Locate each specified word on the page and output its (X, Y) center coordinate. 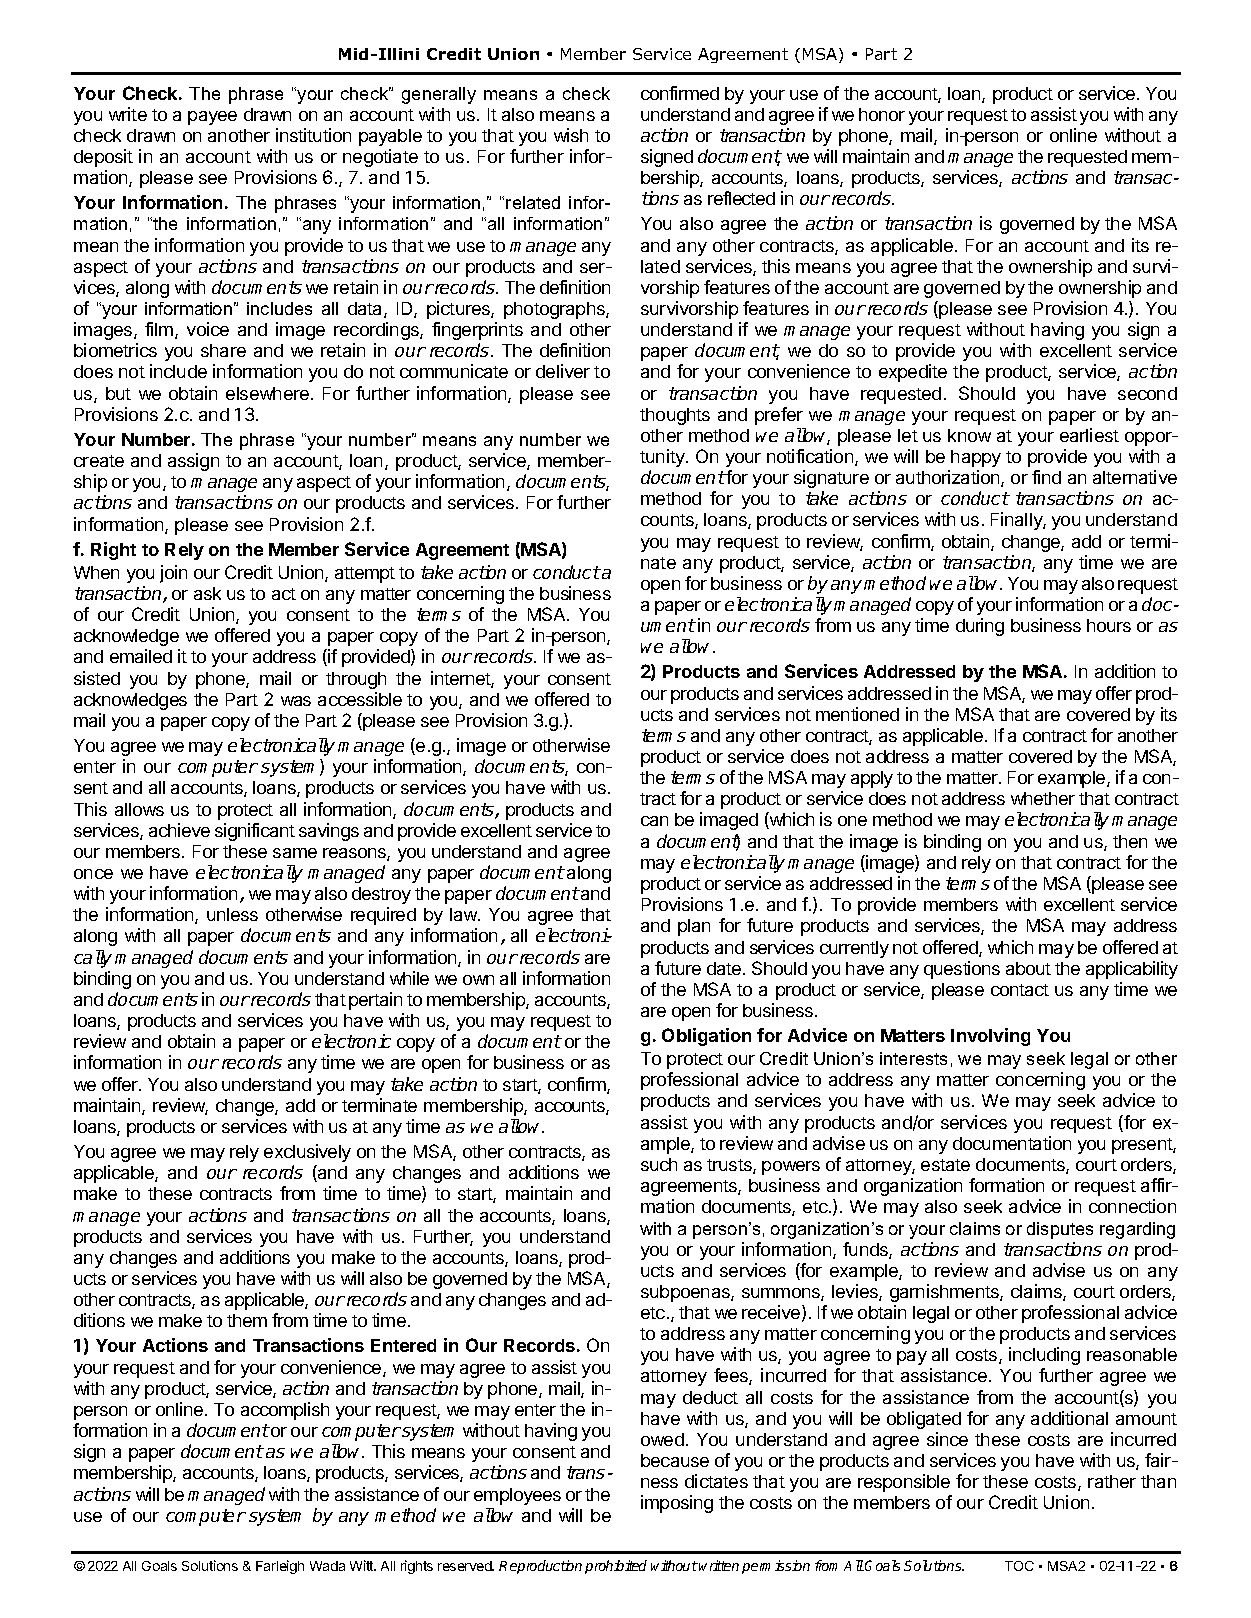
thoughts (675, 416)
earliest (1089, 435)
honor (882, 114)
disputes (1060, 1230)
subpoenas (686, 1293)
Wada (327, 1566)
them (247, 1320)
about (1028, 968)
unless (232, 914)
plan (694, 927)
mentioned (857, 714)
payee (212, 118)
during (980, 627)
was (296, 701)
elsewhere (267, 393)
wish (571, 135)
